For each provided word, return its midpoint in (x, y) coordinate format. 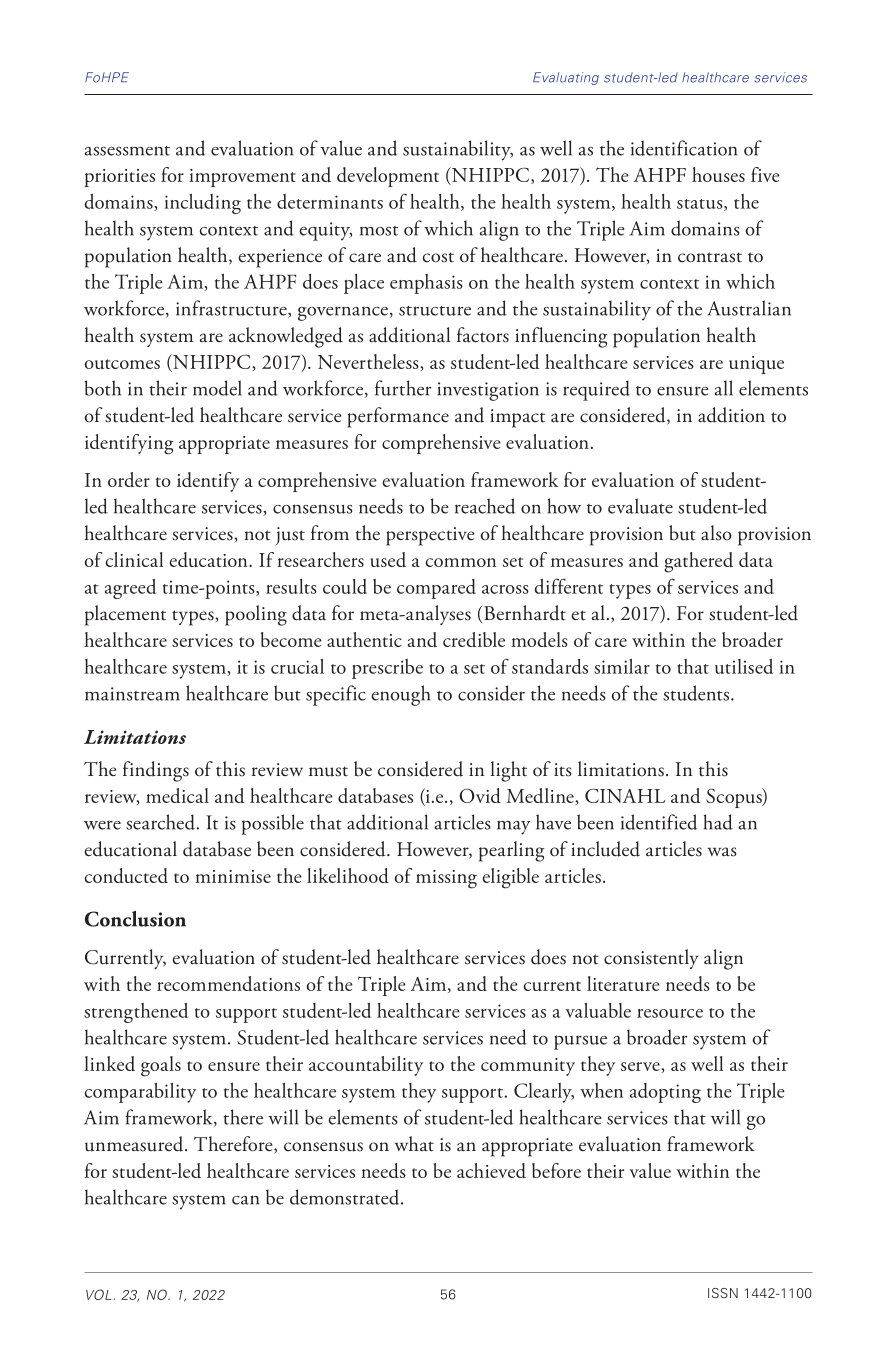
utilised (744, 666)
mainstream (132, 694)
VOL (100, 1294)
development (388, 177)
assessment (127, 151)
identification (684, 148)
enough (401, 695)
